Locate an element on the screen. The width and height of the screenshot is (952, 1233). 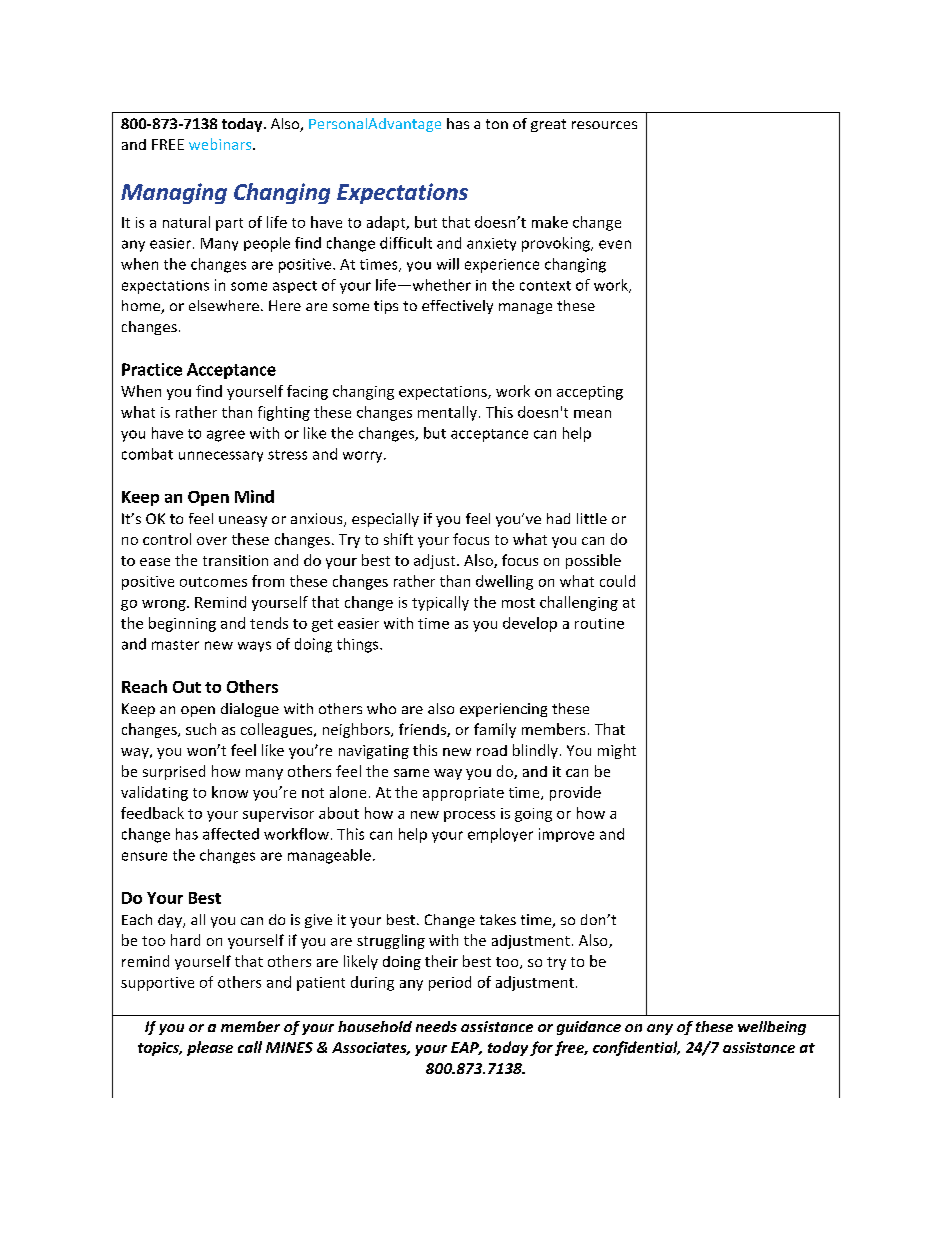
know is located at coordinates (230, 792).
